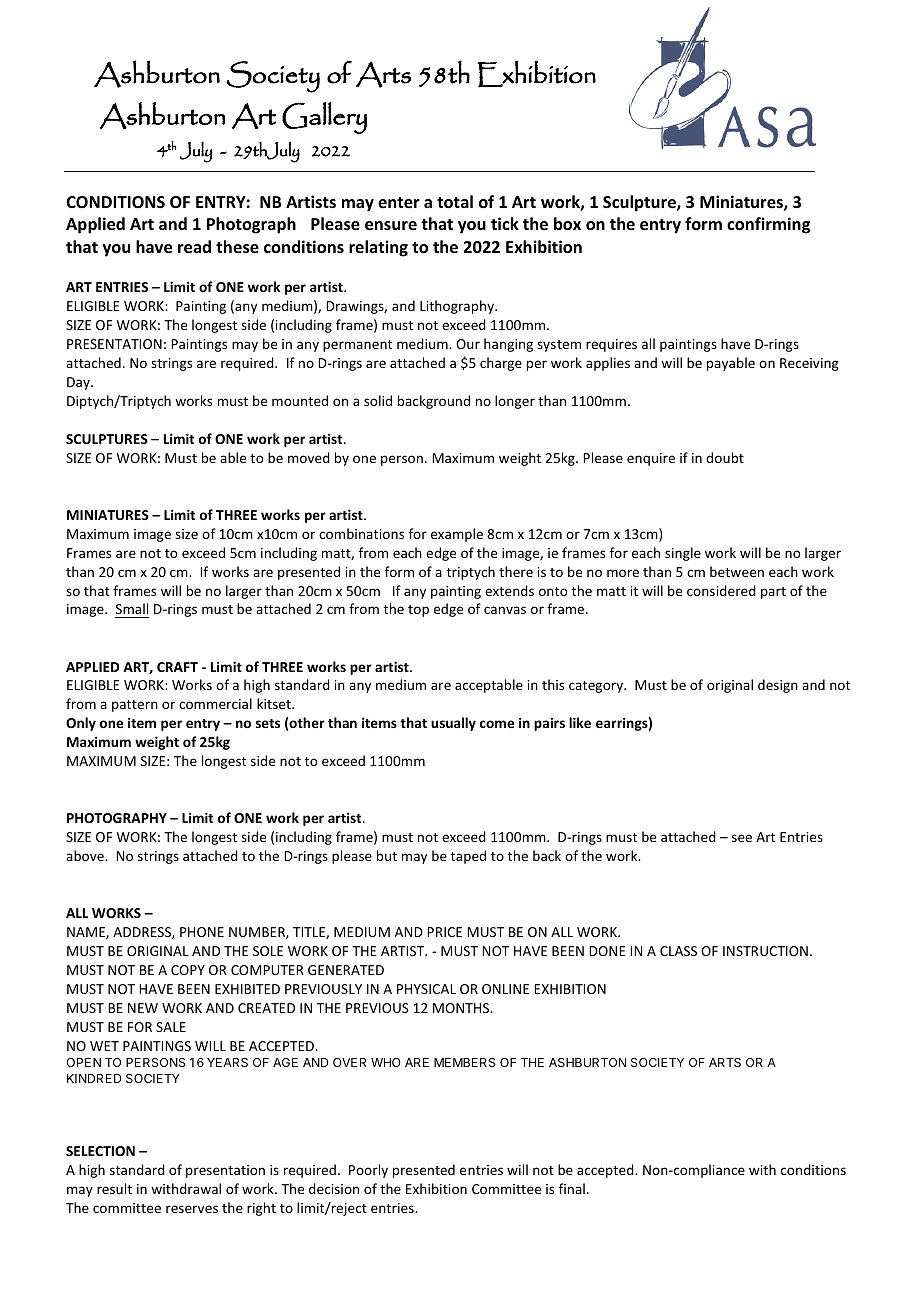  I want to click on Day, so click(79, 383).
